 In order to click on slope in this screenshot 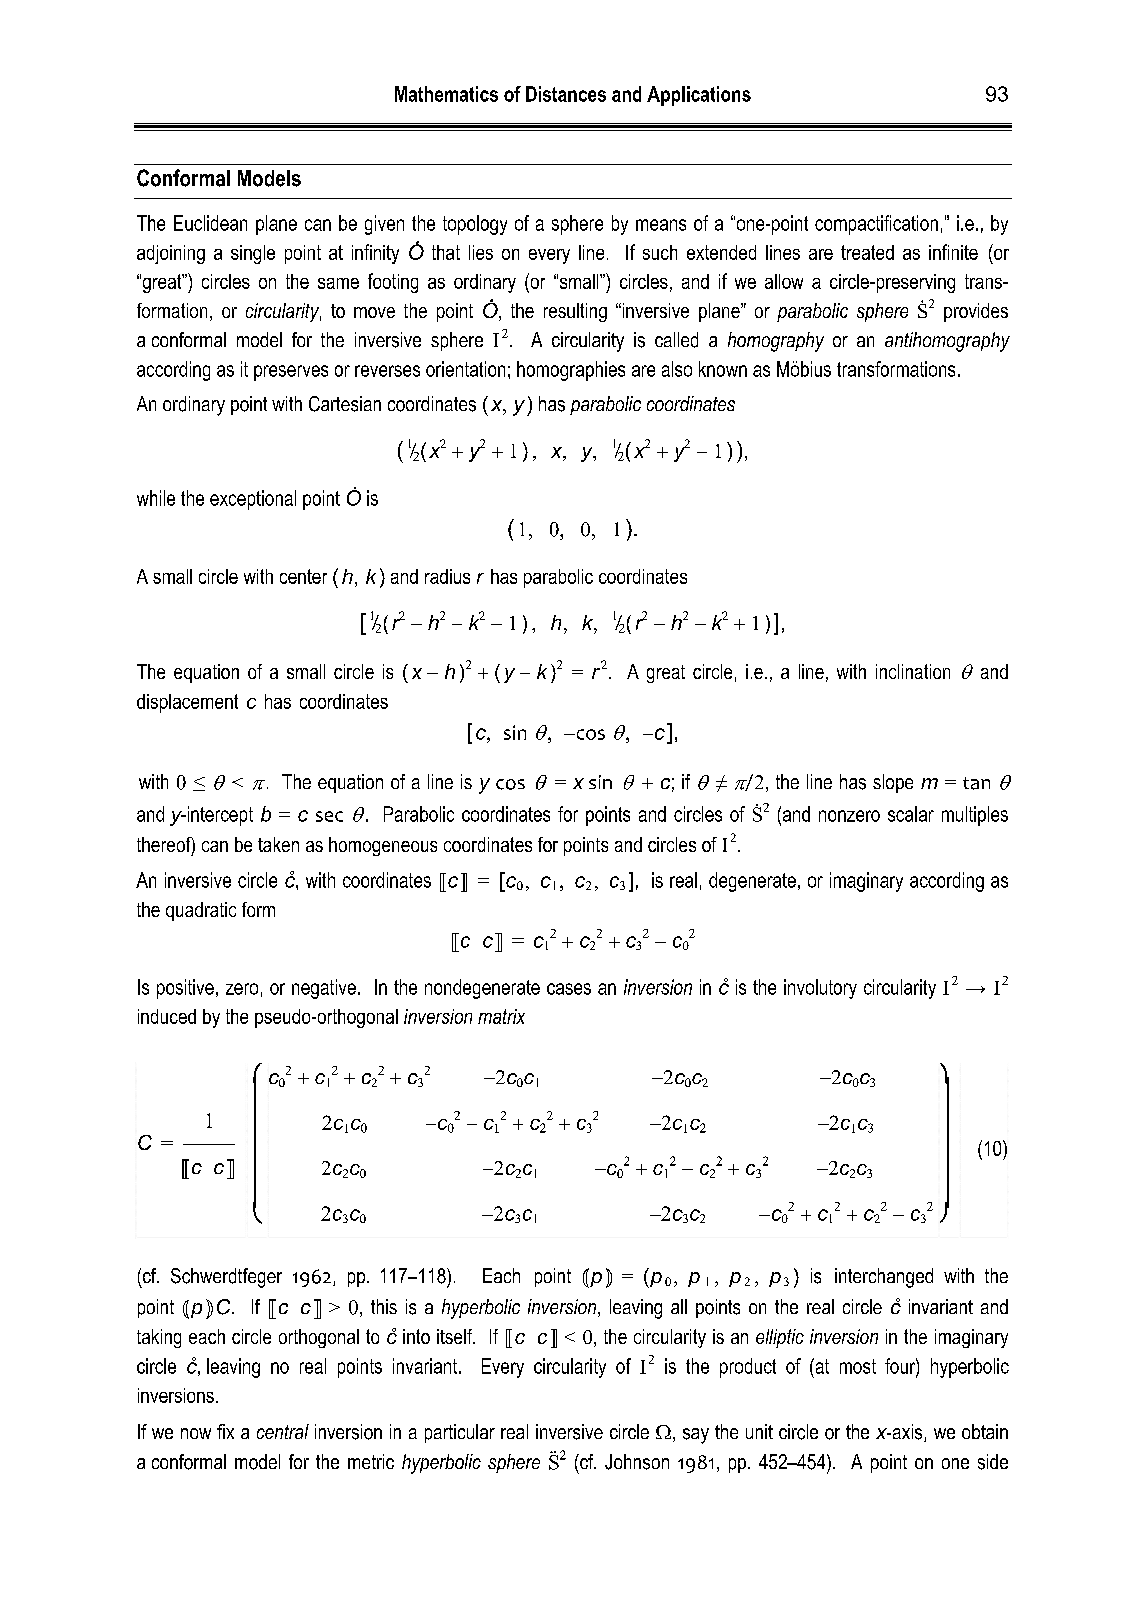, I will do `click(893, 783)`.
